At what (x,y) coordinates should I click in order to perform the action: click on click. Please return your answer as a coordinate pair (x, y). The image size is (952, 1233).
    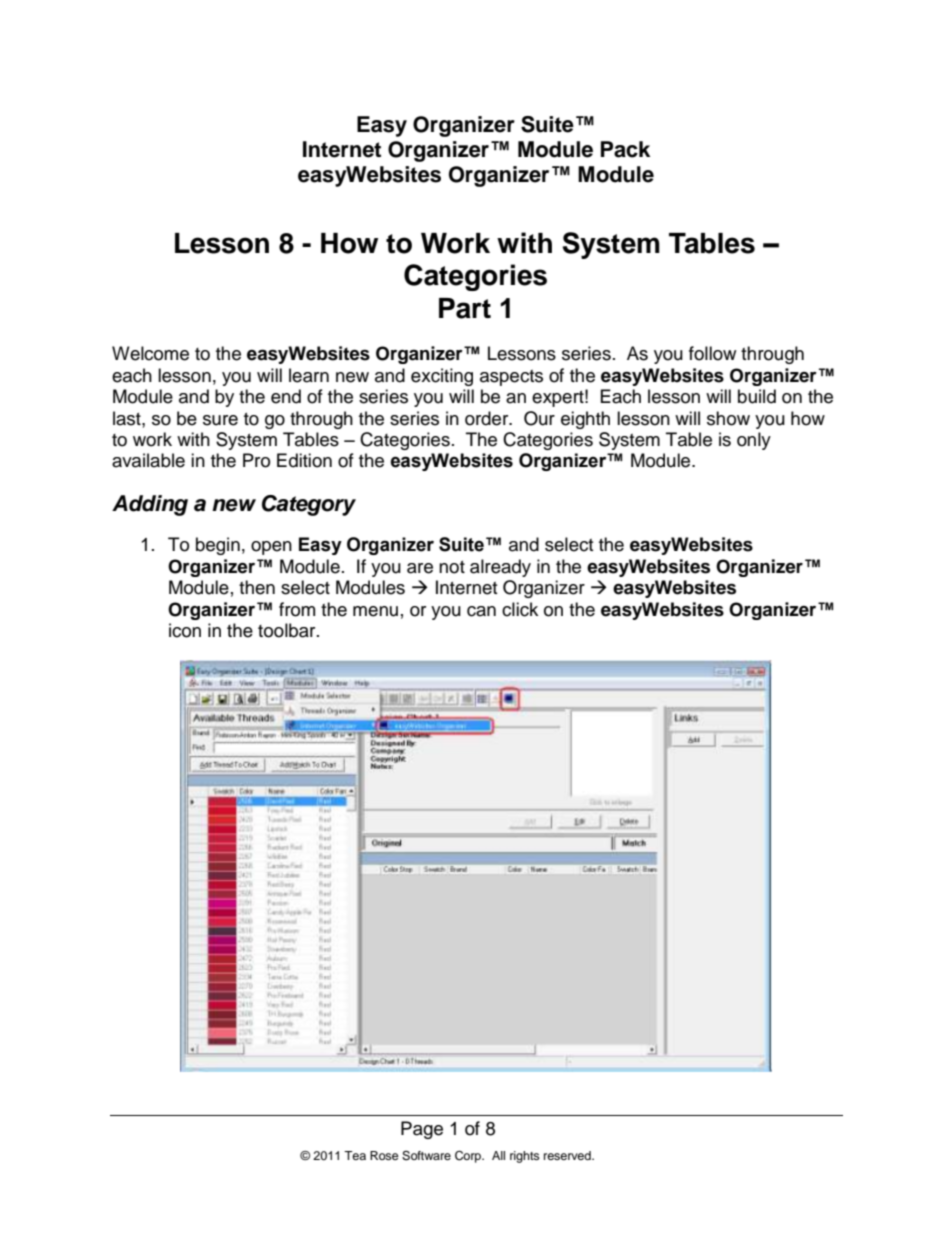
    Looking at the image, I should click on (520, 609).
